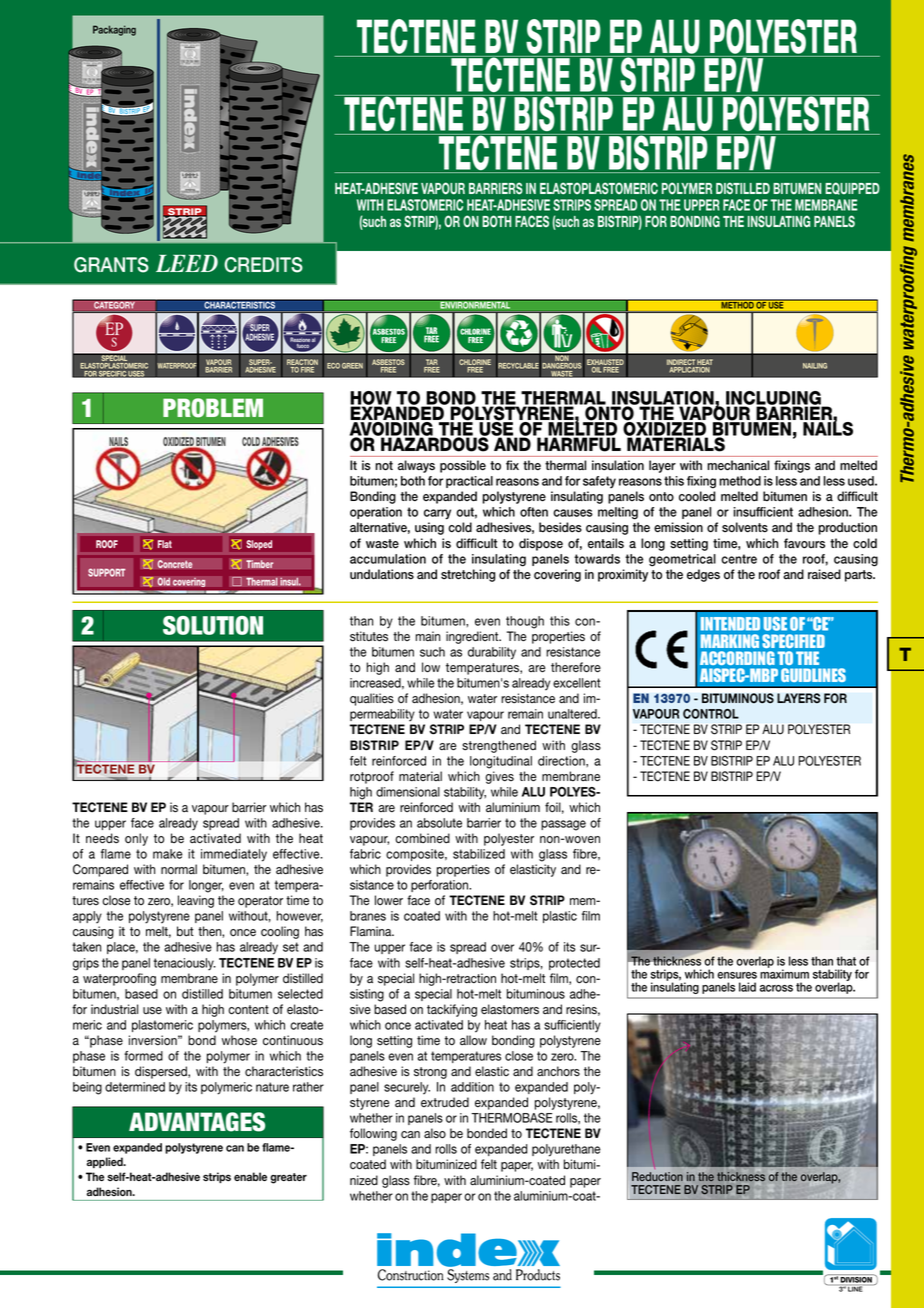  What do you see at coordinates (213, 625) in the screenshot?
I see `SOLUTION` at bounding box center [213, 625].
